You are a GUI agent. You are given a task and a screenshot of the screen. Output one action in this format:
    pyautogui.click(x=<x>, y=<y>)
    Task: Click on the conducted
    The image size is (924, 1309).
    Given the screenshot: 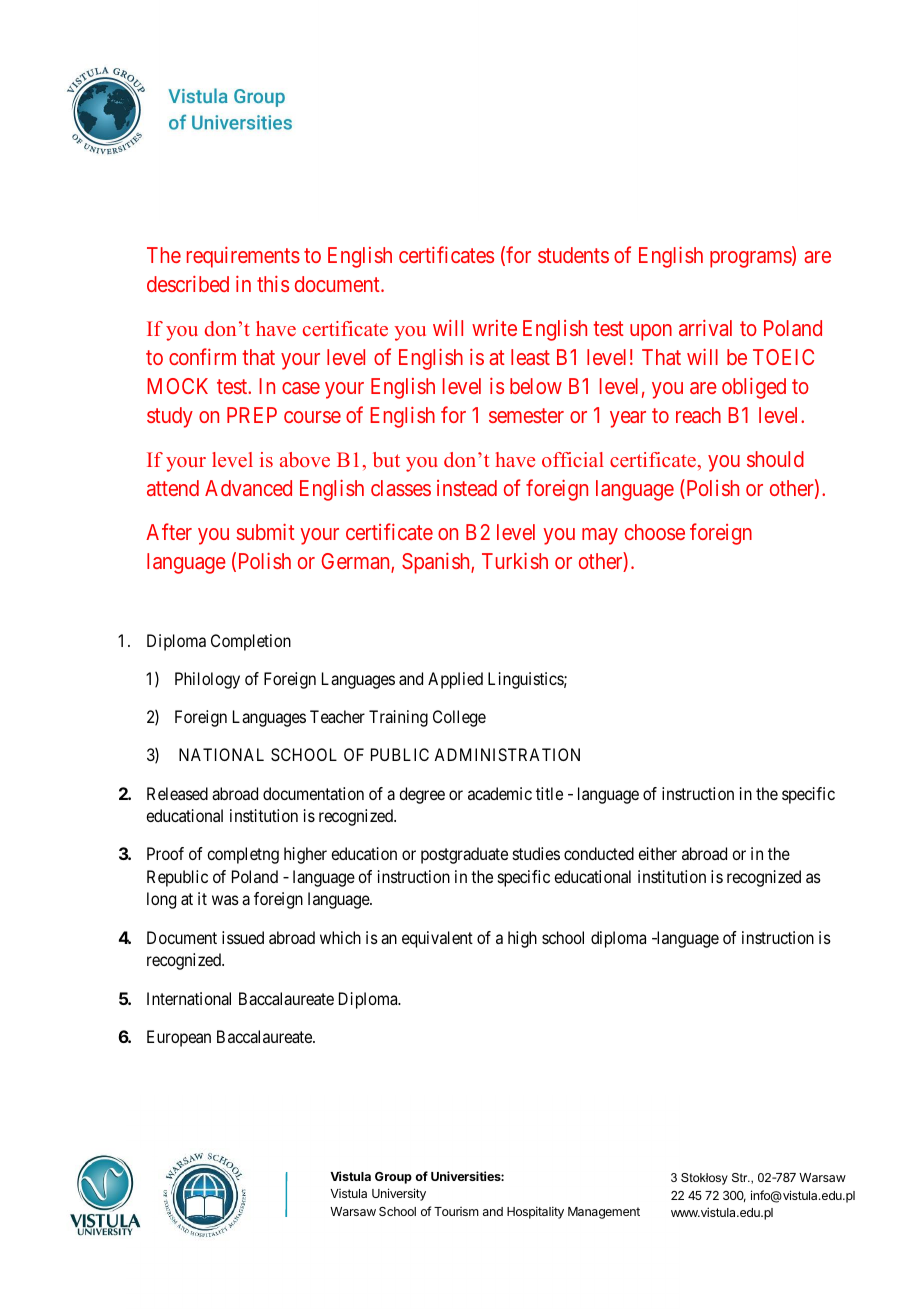 What is the action you would take?
    pyautogui.click(x=599, y=853)
